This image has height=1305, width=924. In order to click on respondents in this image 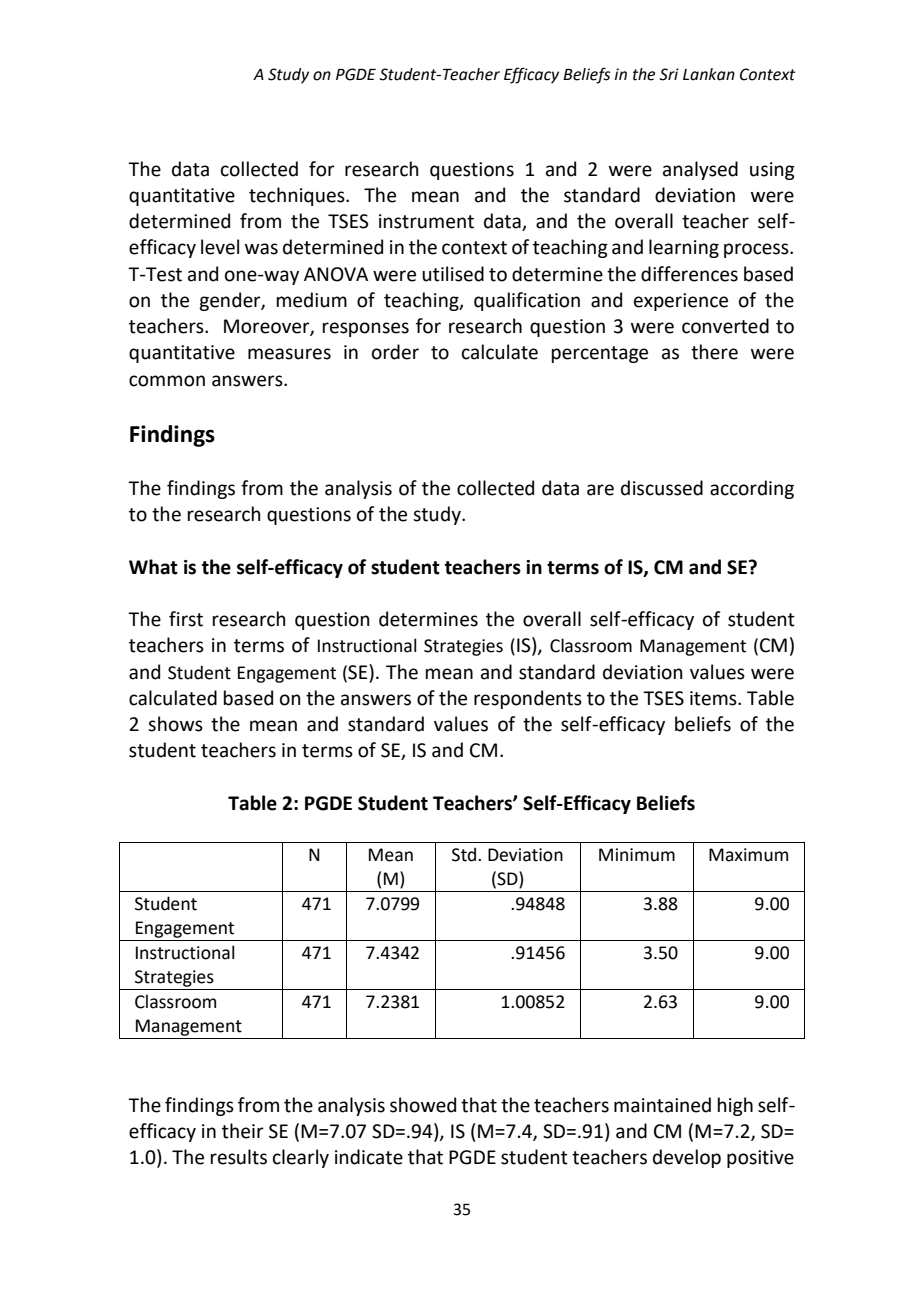, I will do `click(528, 699)`.
